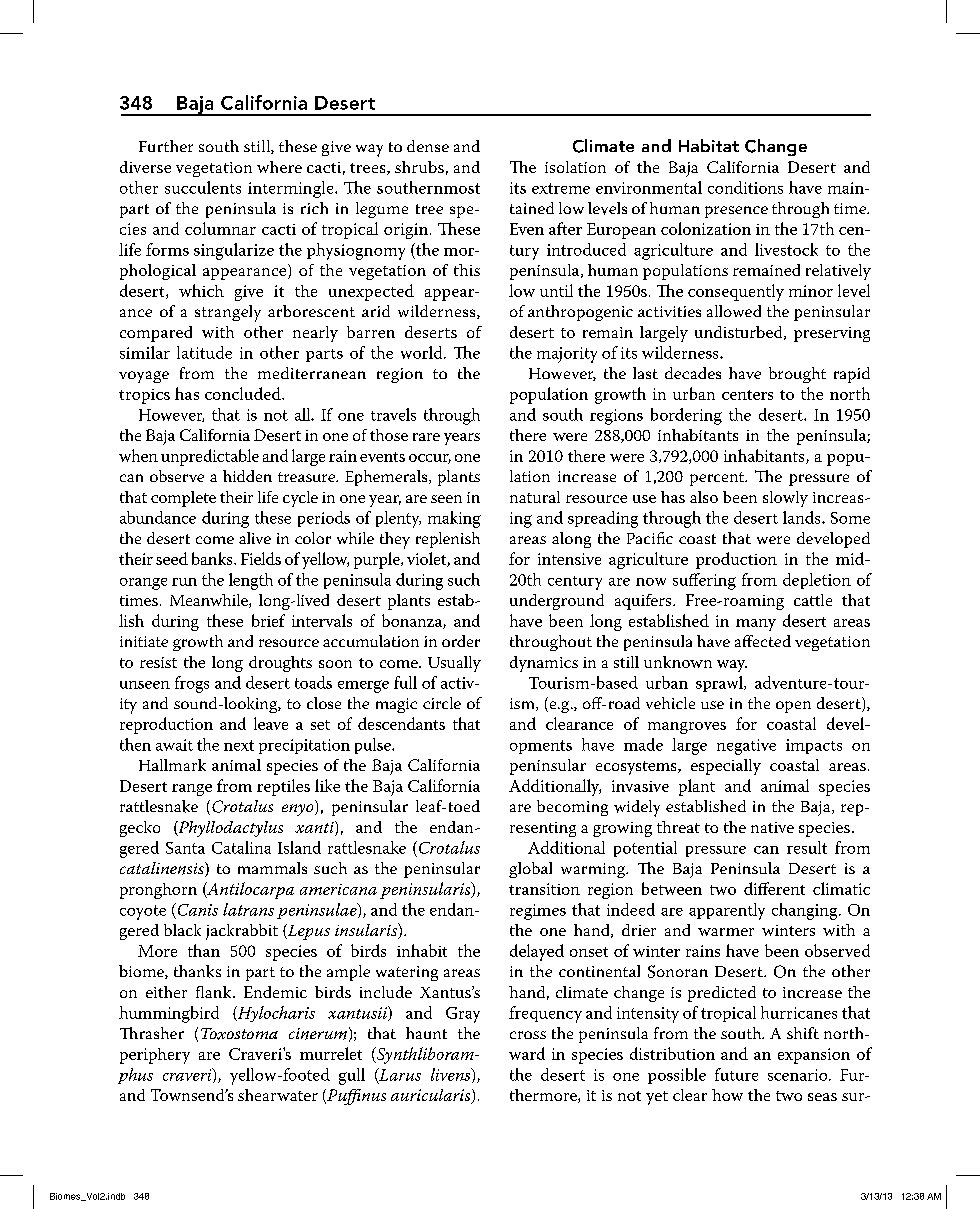  Describe the element at coordinates (203, 187) in the page. I see `succulents` at that location.
